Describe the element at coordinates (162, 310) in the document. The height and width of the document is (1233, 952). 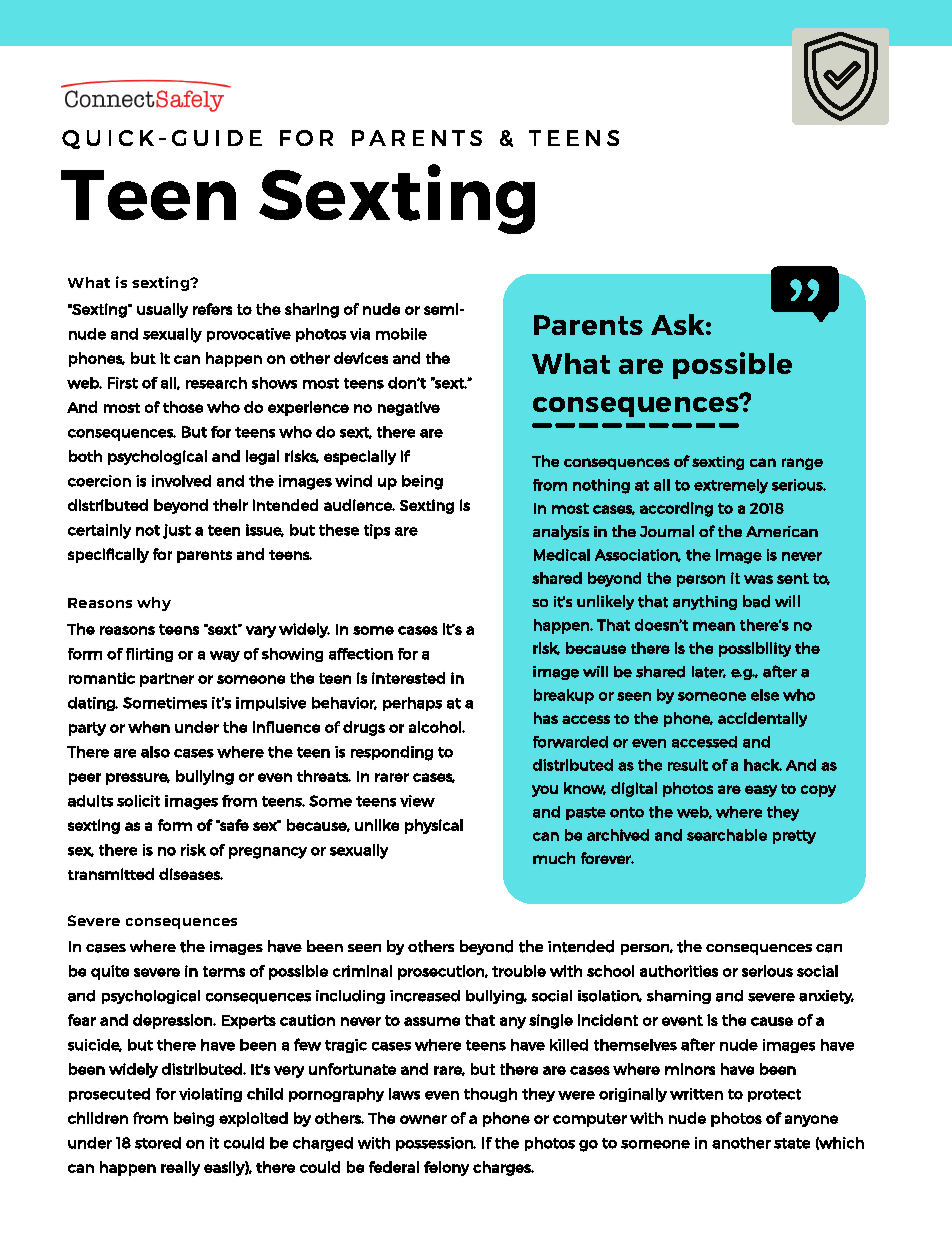
I see `usually` at that location.
